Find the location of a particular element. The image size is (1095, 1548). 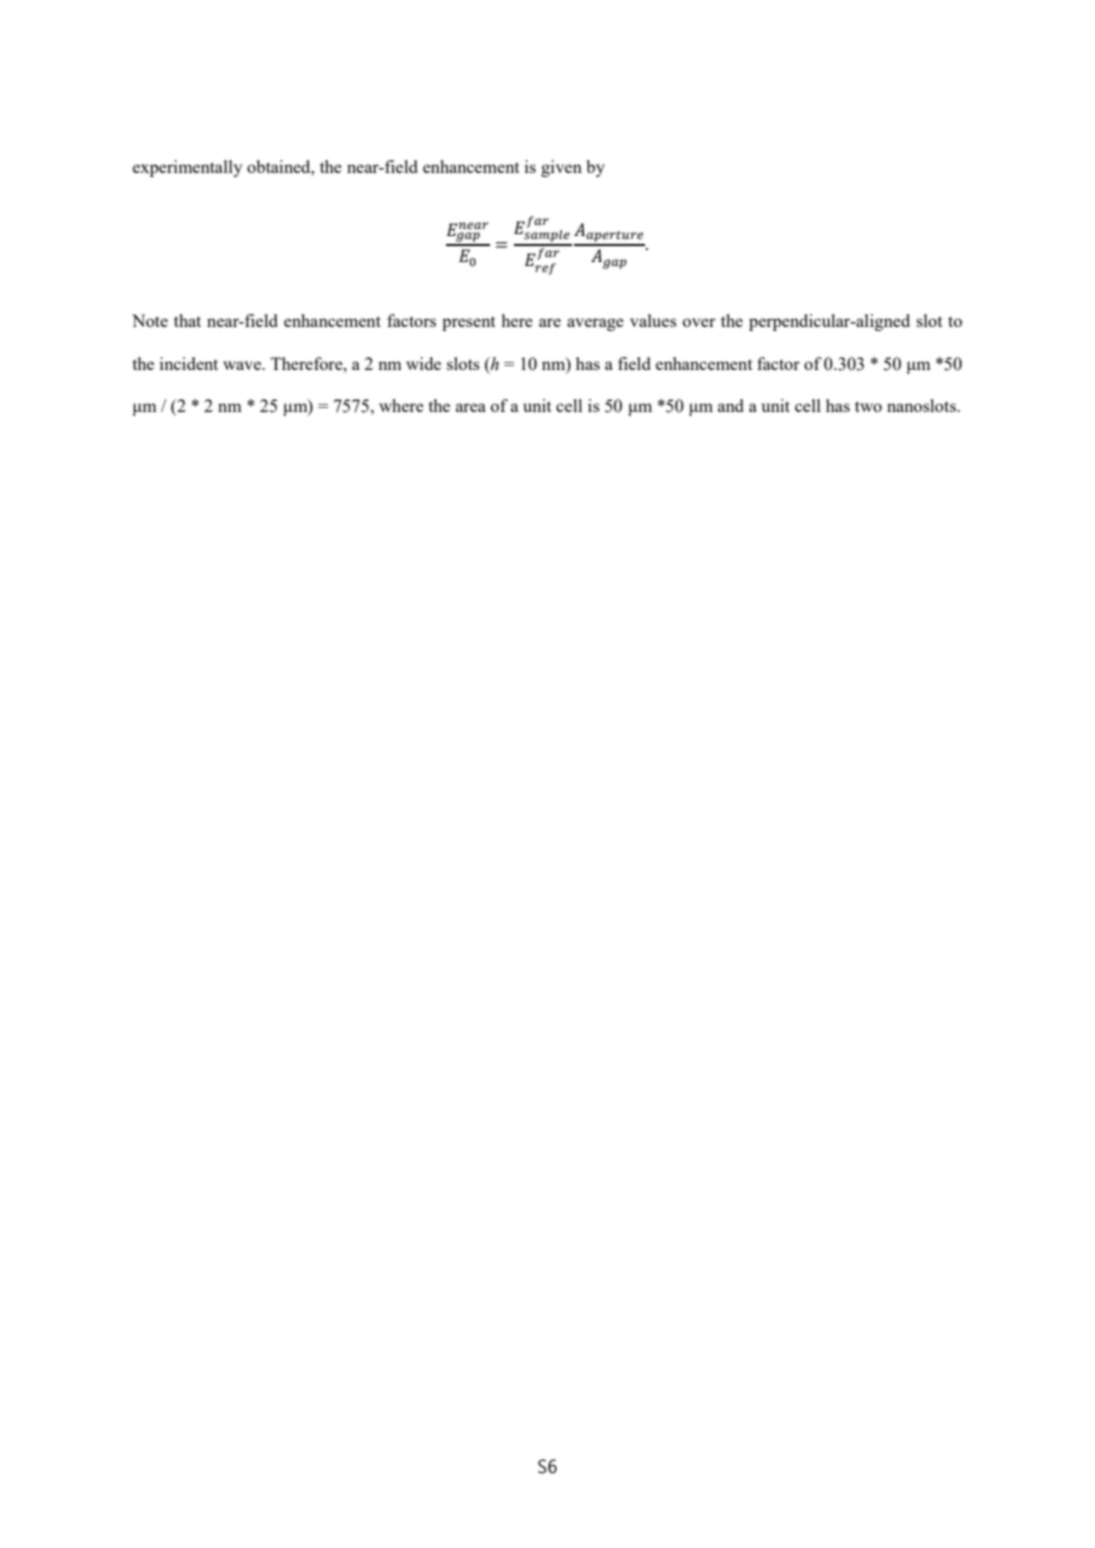

over is located at coordinates (699, 322).
